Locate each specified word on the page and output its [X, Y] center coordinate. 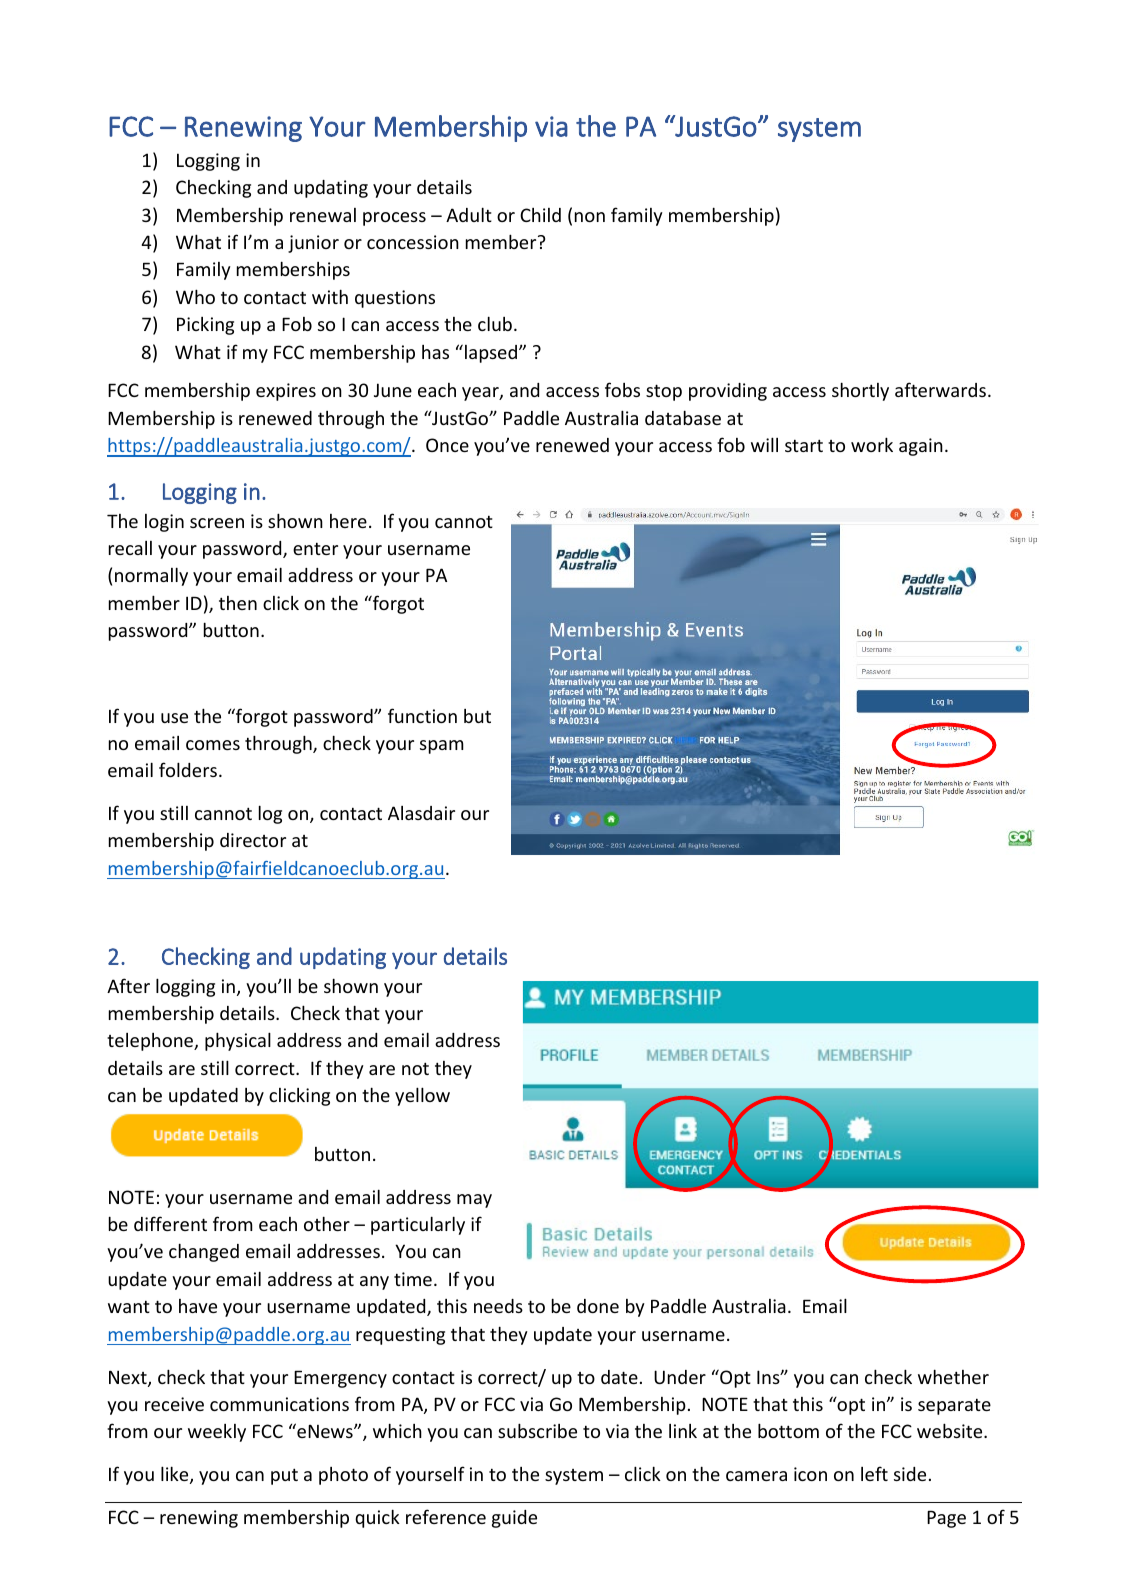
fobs [622, 389]
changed [204, 1252]
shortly [860, 391]
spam [442, 747]
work [872, 444]
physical [238, 1041]
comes [213, 745]
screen [217, 523]
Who [195, 296]
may [474, 1201]
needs [498, 1306]
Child [540, 215]
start [804, 445]
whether [953, 1376]
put [284, 1476]
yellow [422, 1096]
